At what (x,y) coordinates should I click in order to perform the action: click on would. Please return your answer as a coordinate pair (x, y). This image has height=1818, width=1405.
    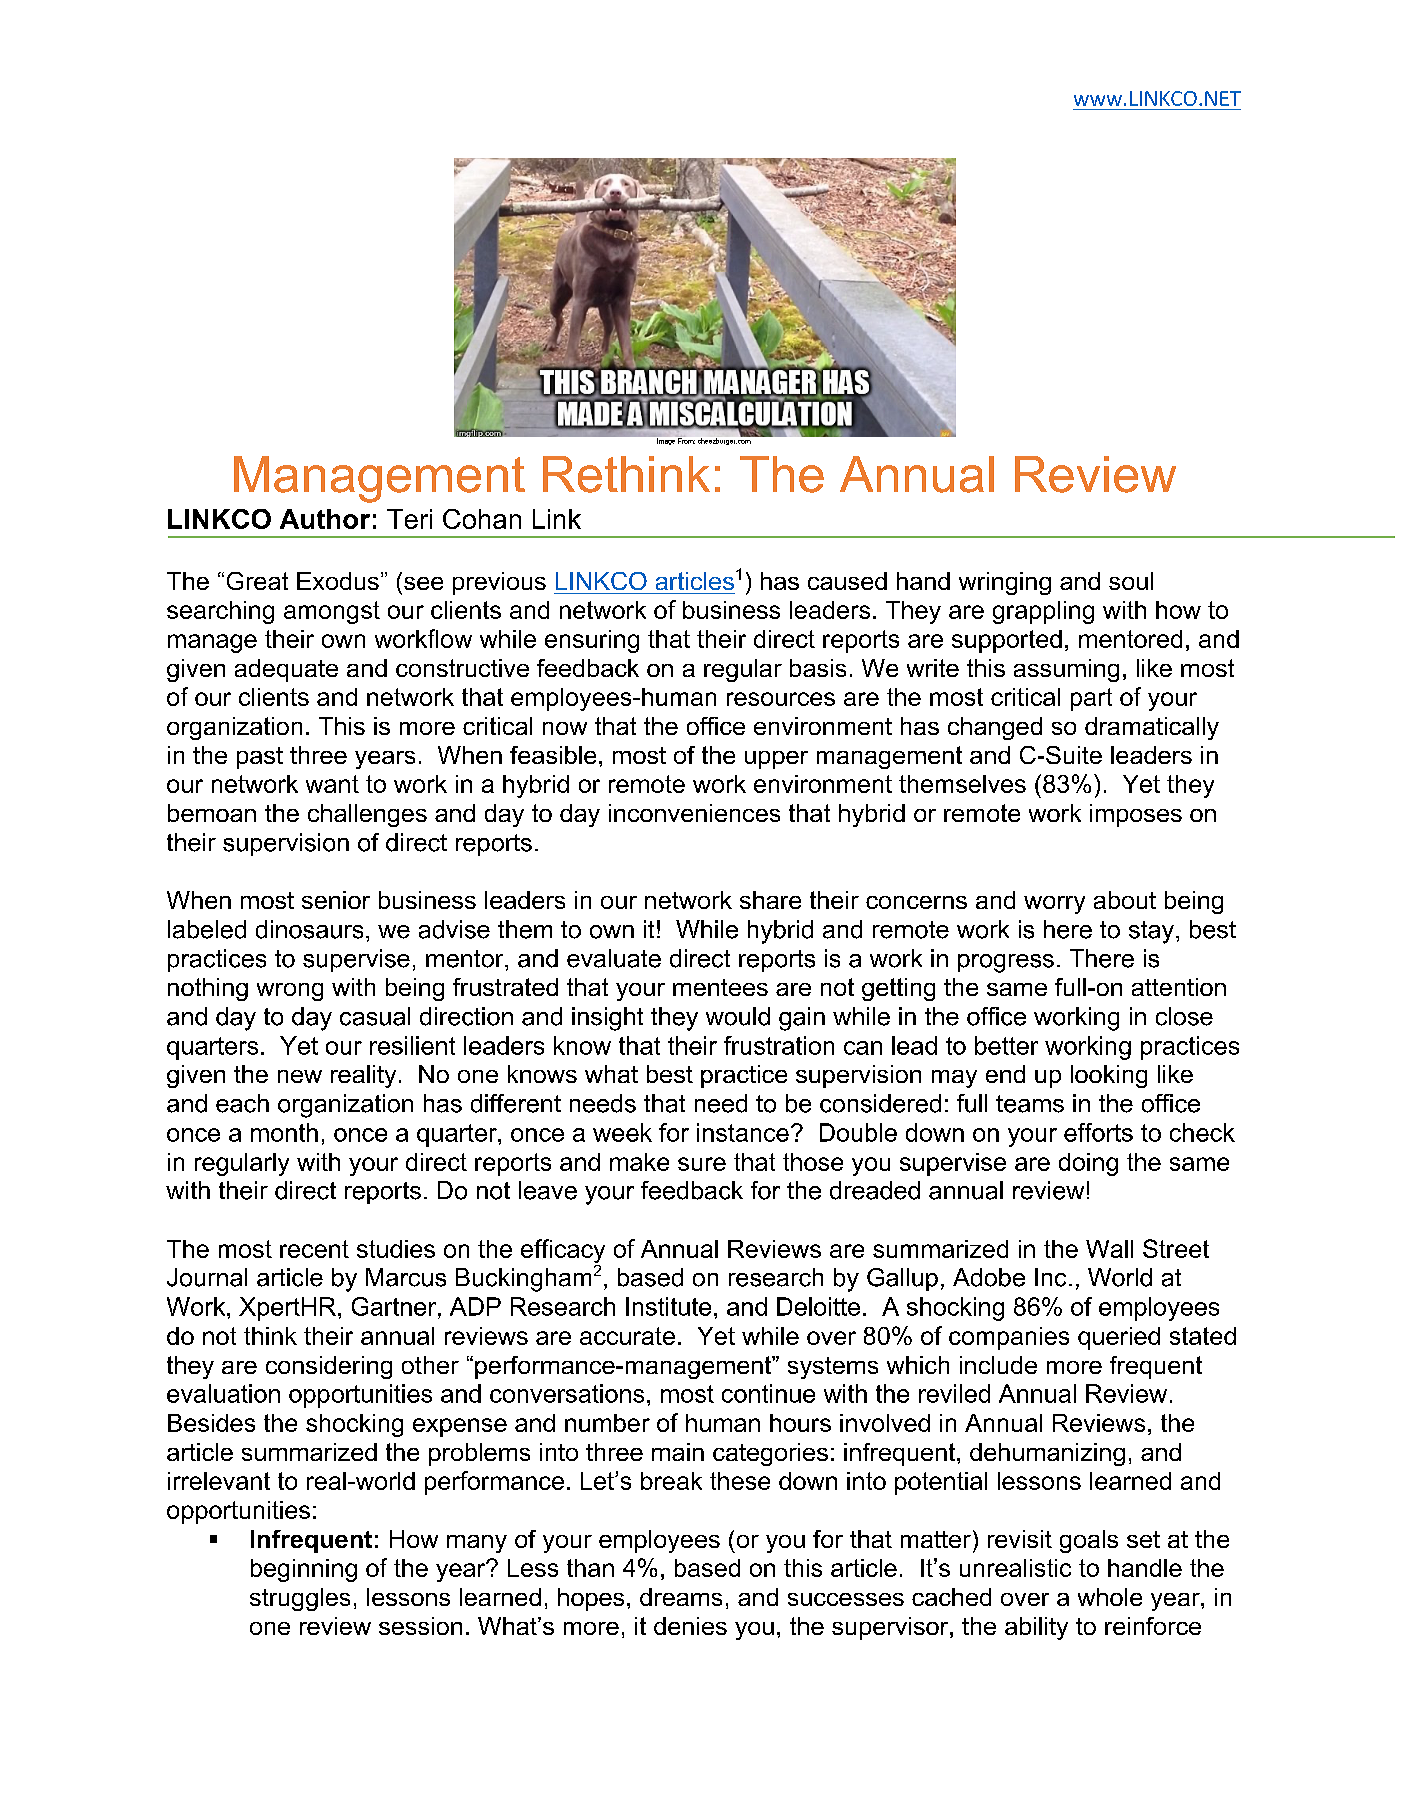
    Looking at the image, I should click on (738, 1016).
